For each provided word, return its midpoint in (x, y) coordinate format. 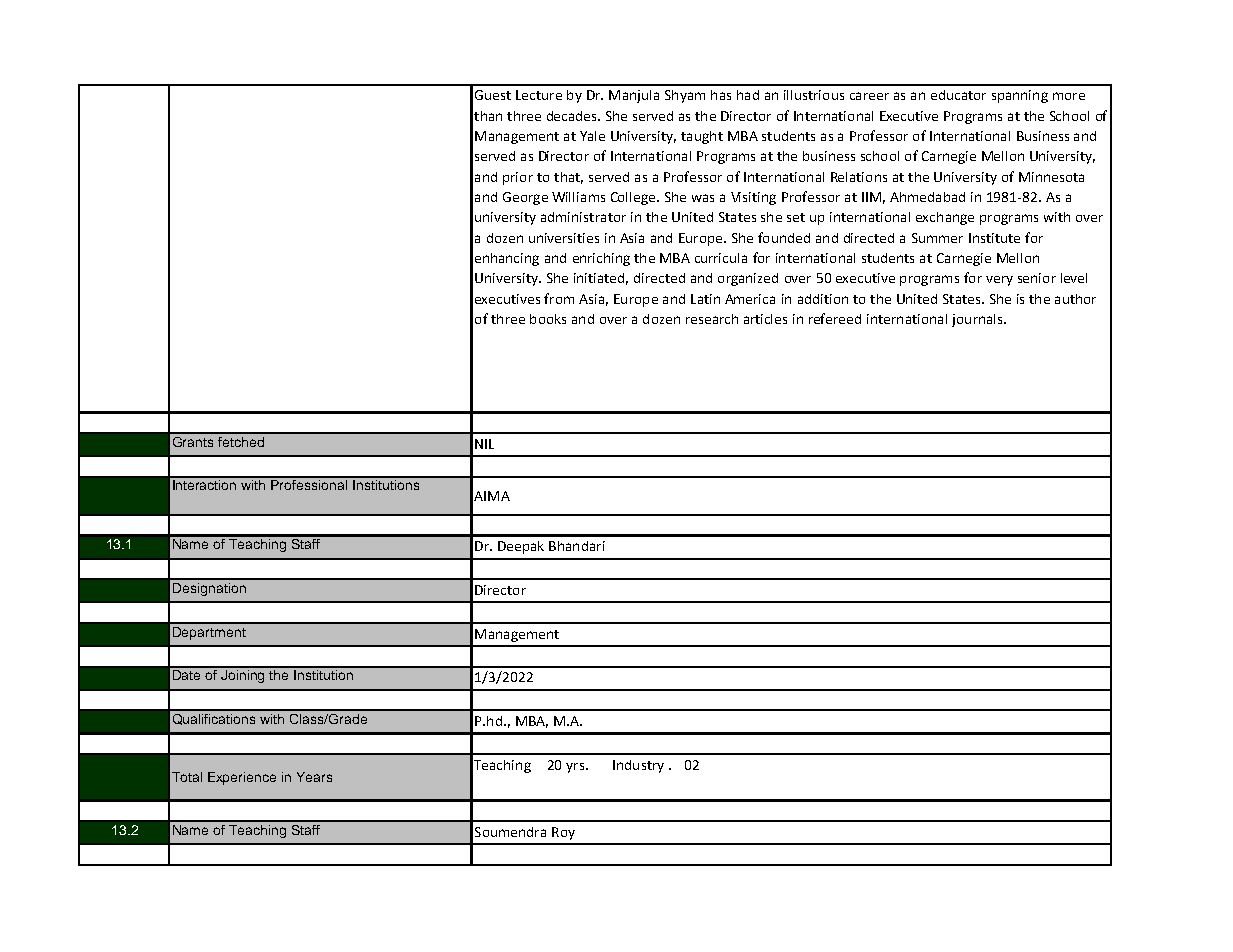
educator (958, 95)
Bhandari (577, 546)
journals (978, 320)
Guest (493, 95)
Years (314, 777)
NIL (484, 444)
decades (573, 116)
